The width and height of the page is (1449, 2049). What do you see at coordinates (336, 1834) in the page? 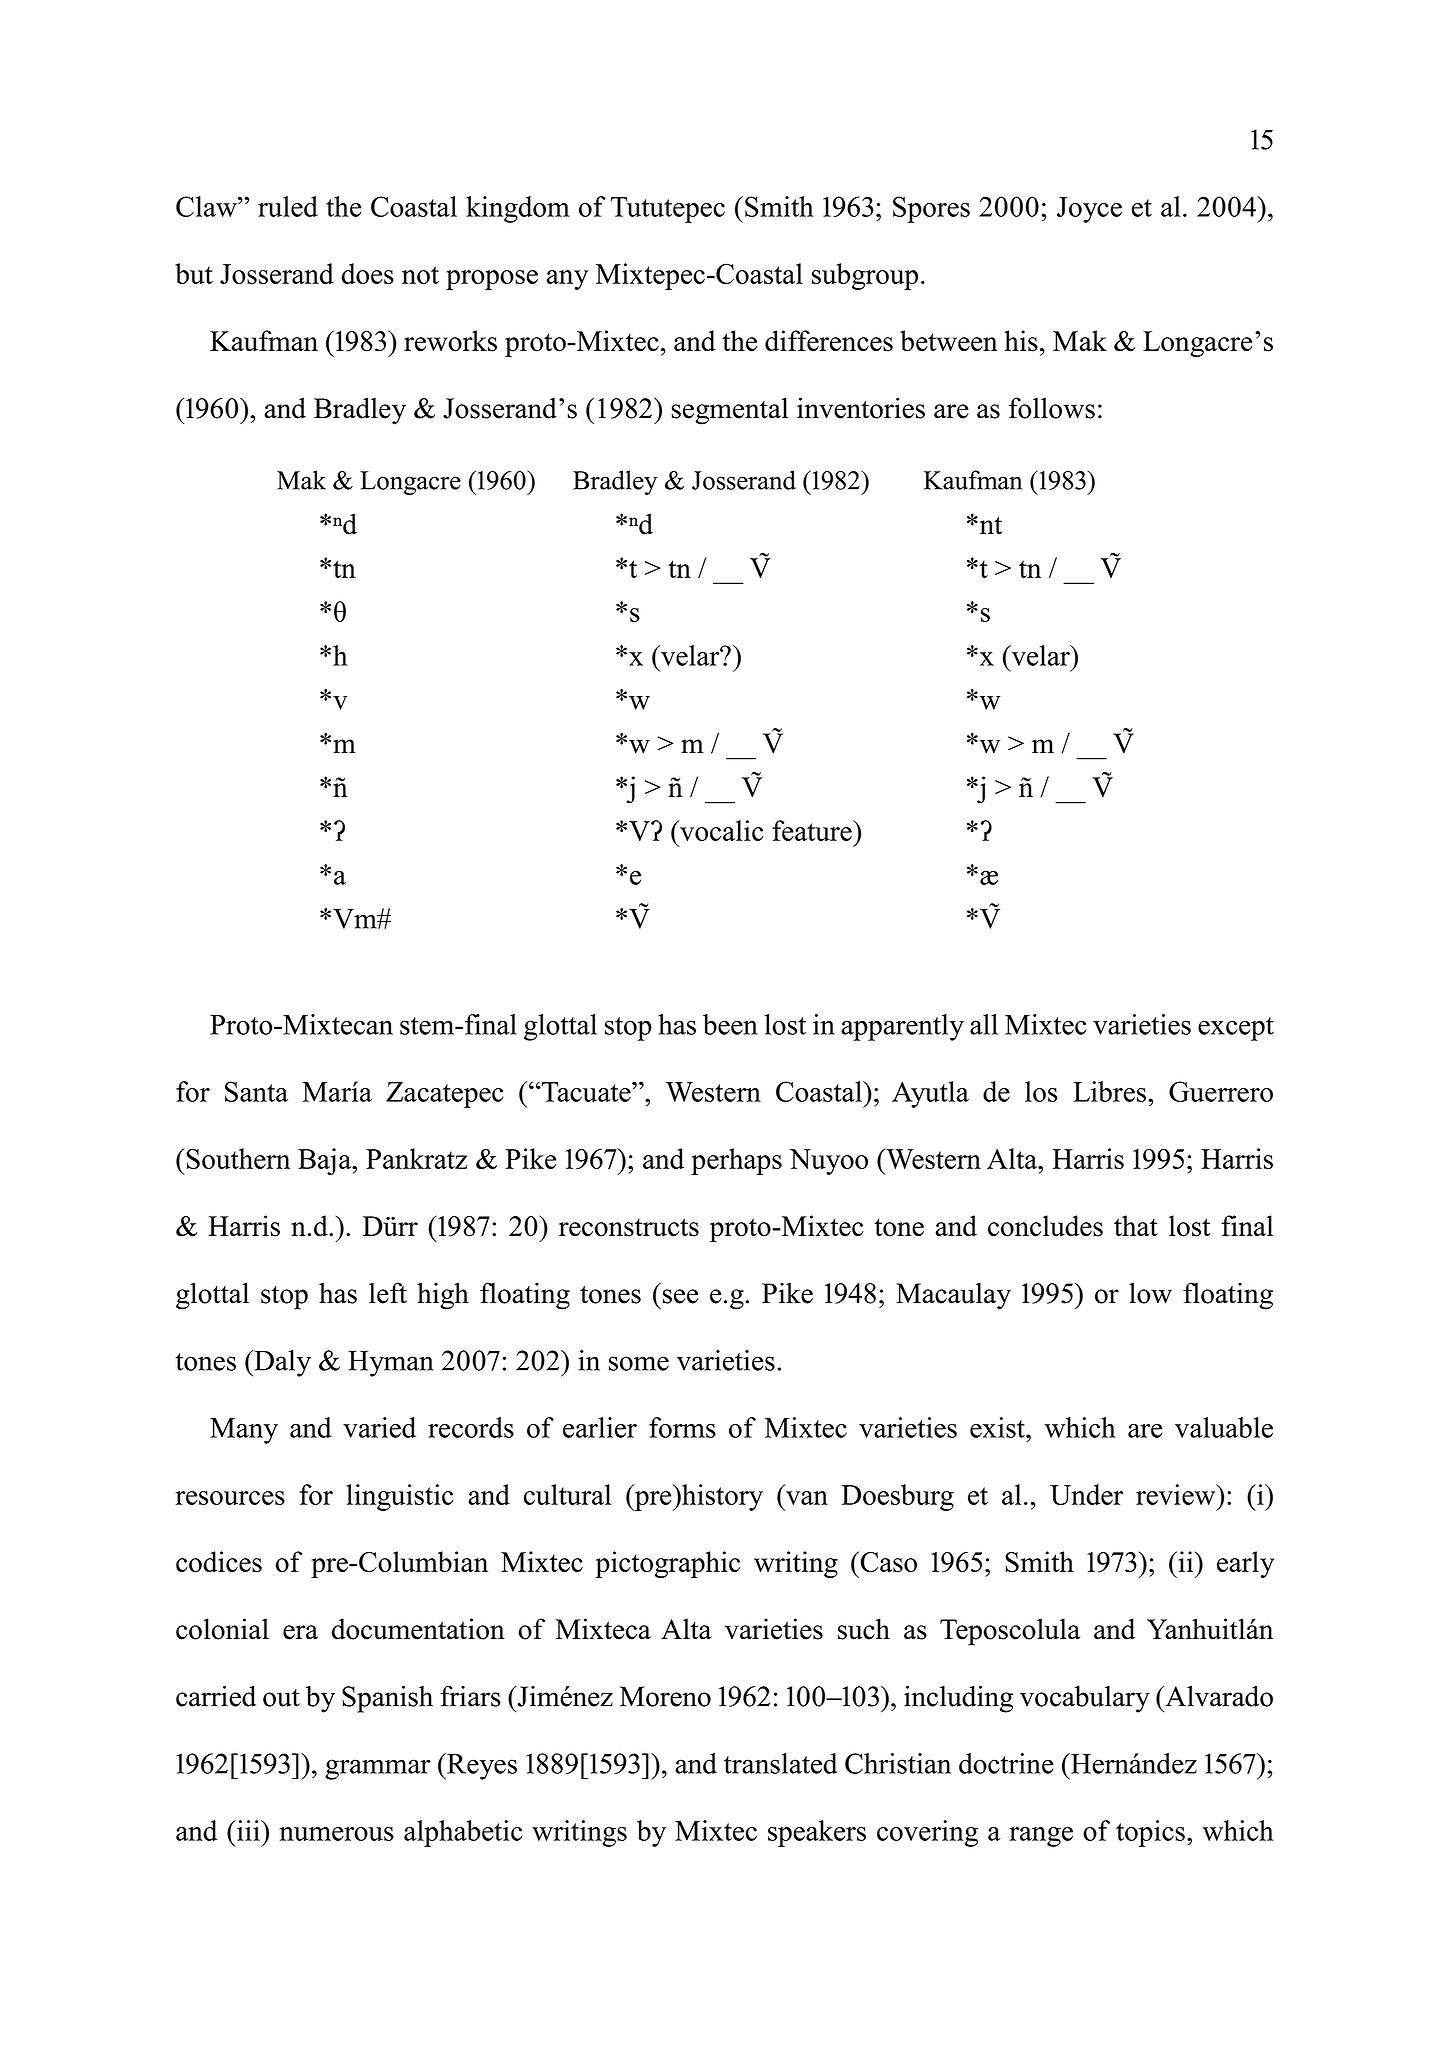
I see `numerous` at bounding box center [336, 1834].
